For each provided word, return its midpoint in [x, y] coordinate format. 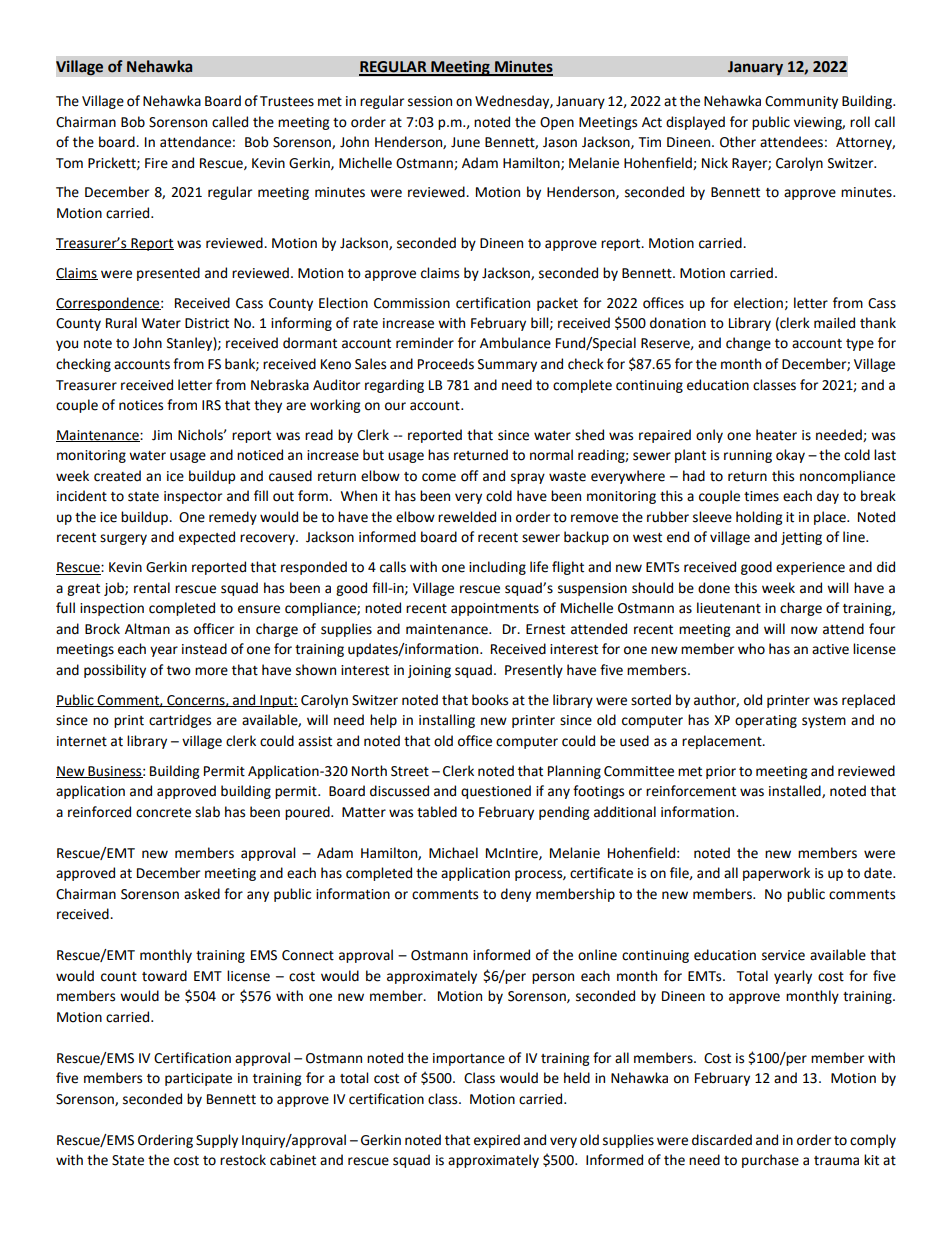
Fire [156, 163]
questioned [496, 792]
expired [497, 1141]
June [465, 142]
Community [801, 102]
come [439, 477]
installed [796, 791]
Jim [162, 435]
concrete [163, 813]
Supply [217, 1141]
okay [790, 456]
